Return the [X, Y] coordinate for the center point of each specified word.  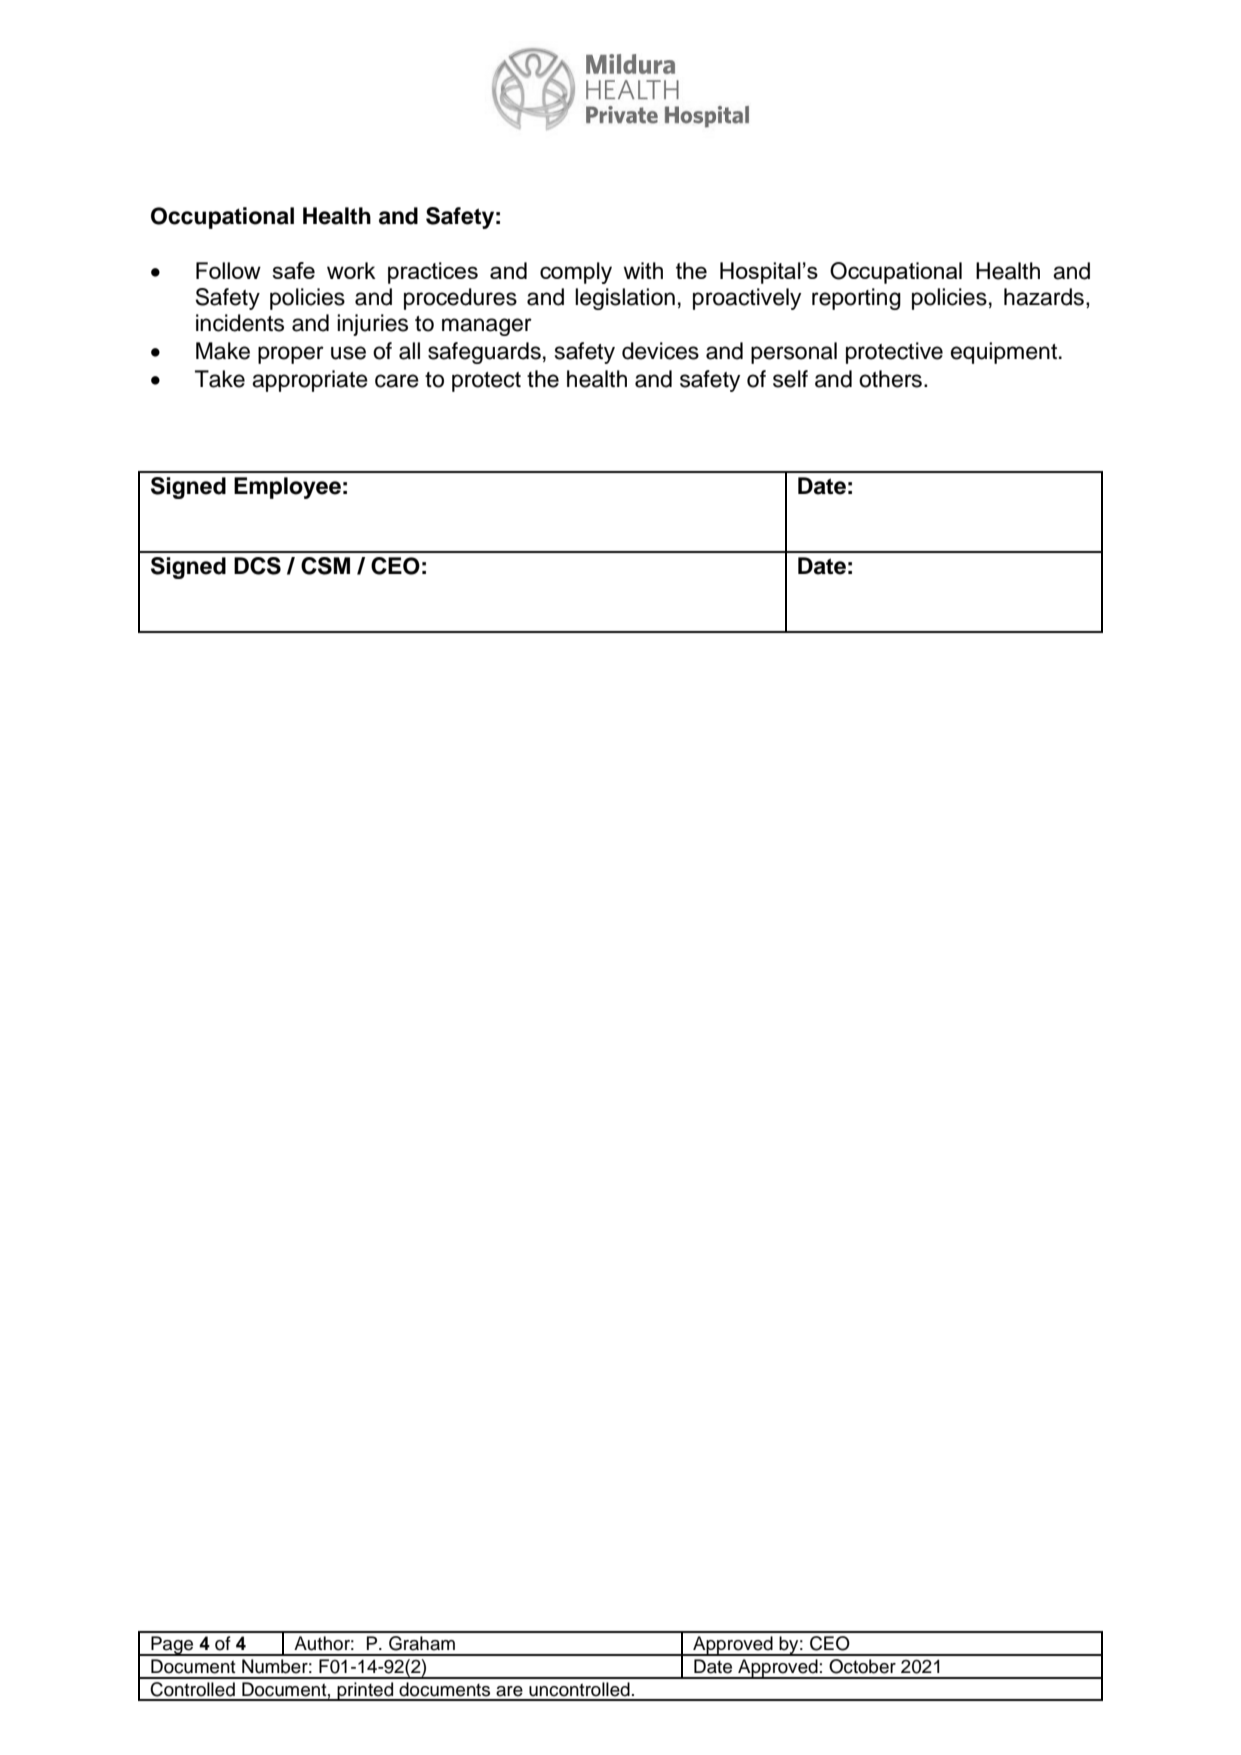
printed [365, 1691]
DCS [257, 566]
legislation [625, 299]
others [890, 379]
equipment [1004, 353]
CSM [325, 566]
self [790, 379]
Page [172, 1646]
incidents [240, 323]
